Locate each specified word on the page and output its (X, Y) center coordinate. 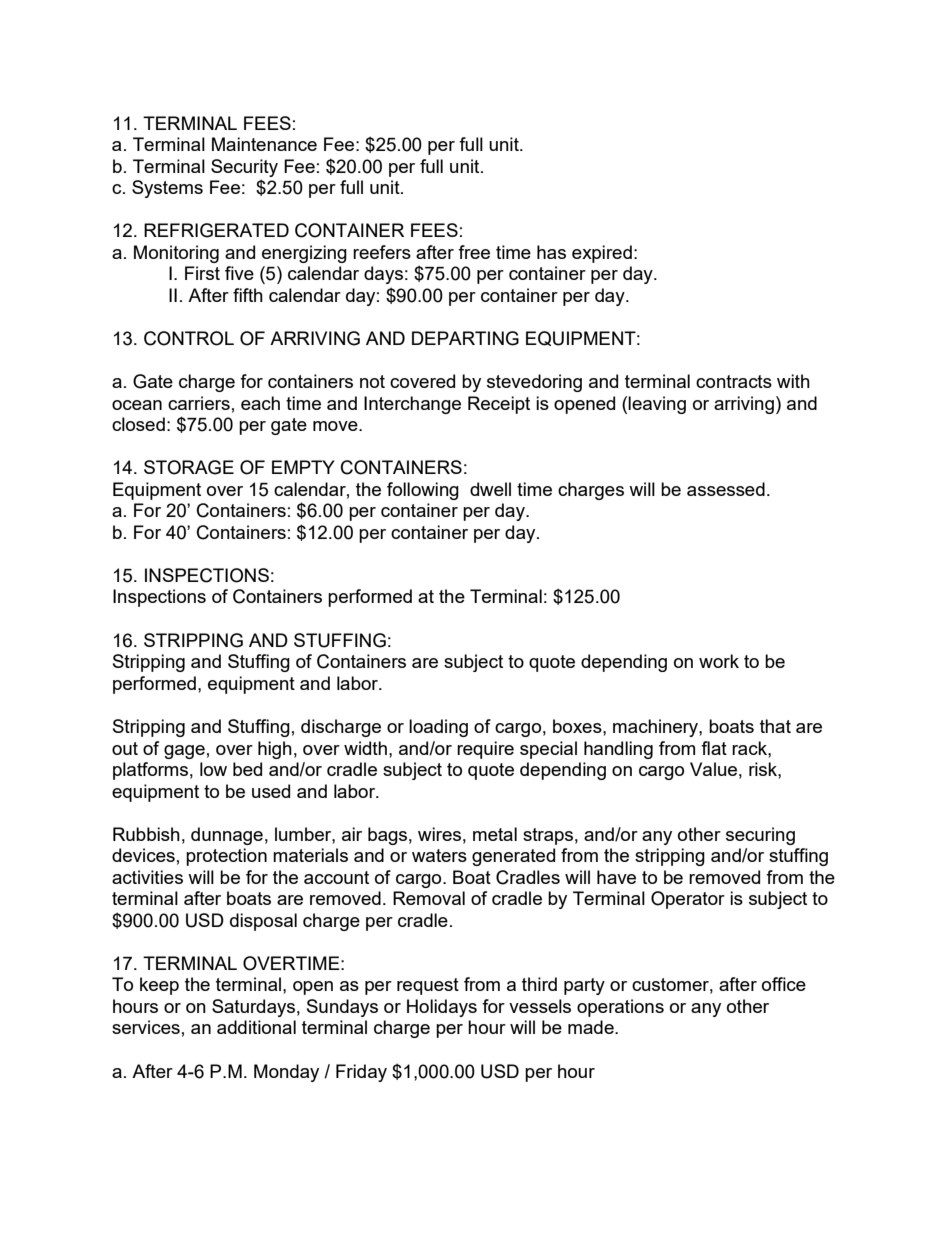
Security (244, 168)
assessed (726, 489)
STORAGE (189, 467)
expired (602, 254)
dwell (490, 489)
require (485, 750)
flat (714, 748)
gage (184, 752)
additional (256, 1027)
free (474, 252)
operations (620, 1008)
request (428, 986)
